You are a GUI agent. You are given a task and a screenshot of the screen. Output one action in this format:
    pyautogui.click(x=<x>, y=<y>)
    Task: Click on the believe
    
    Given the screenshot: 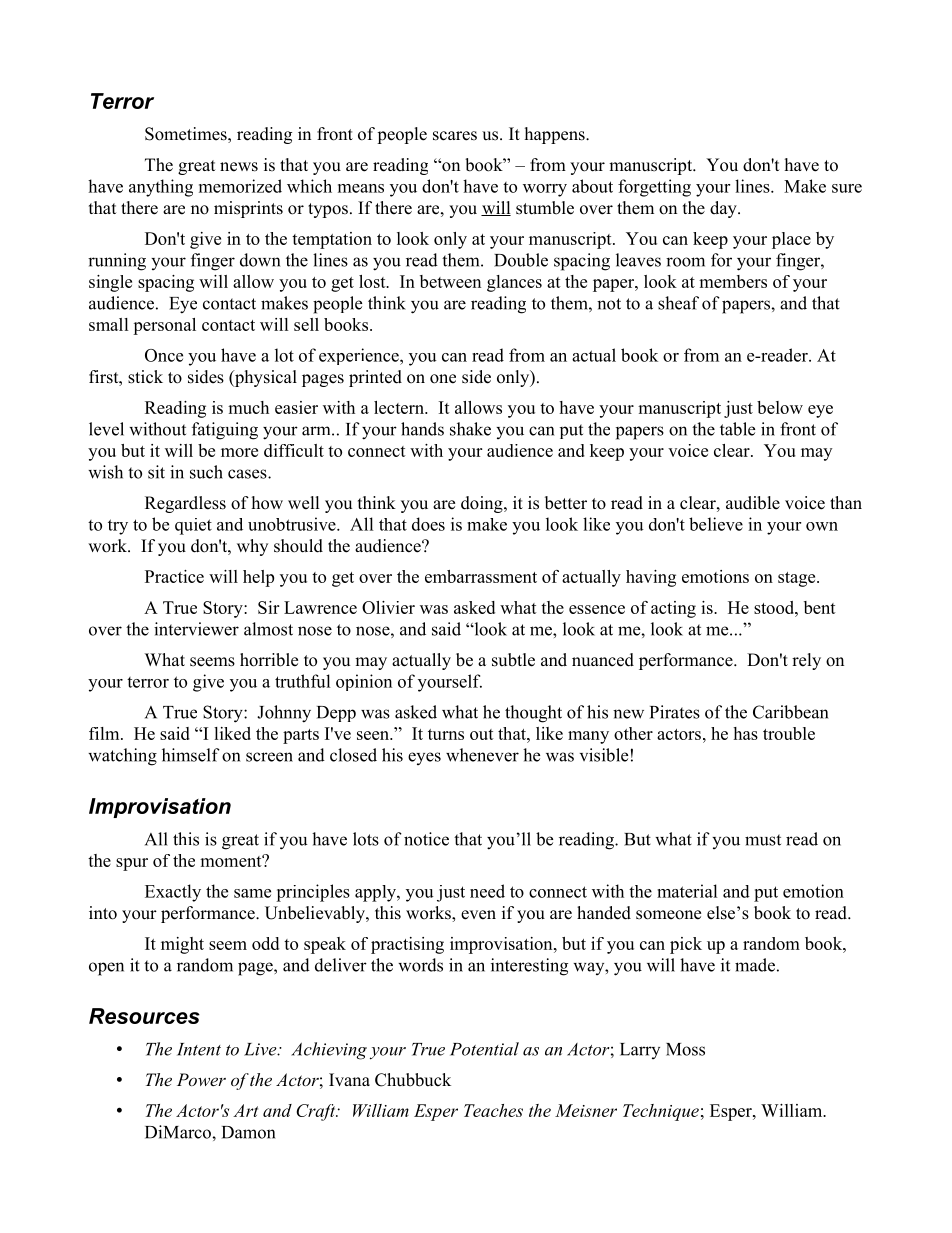 What is the action you would take?
    pyautogui.click(x=716, y=524)
